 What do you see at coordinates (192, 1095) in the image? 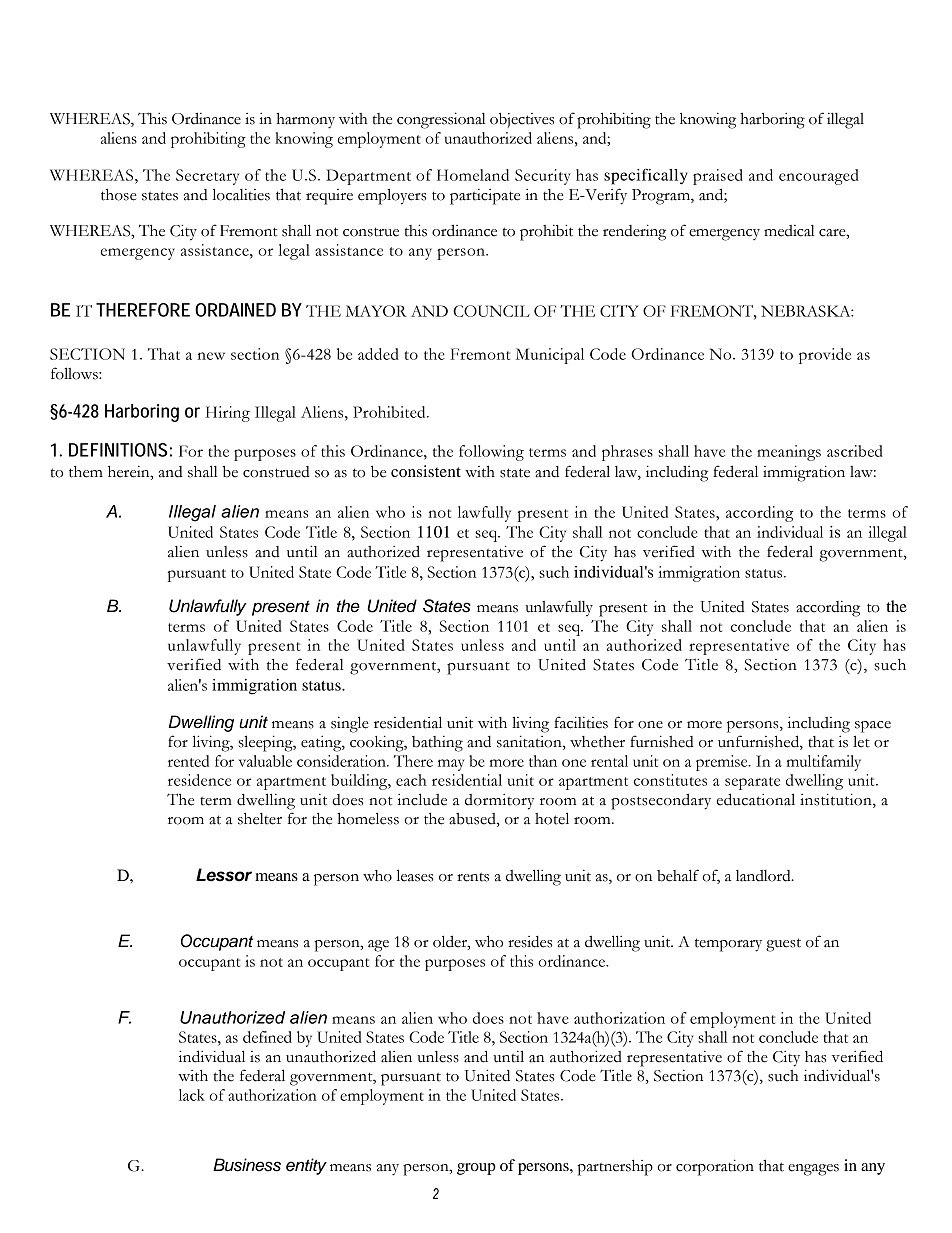
I see `lack` at bounding box center [192, 1095].
